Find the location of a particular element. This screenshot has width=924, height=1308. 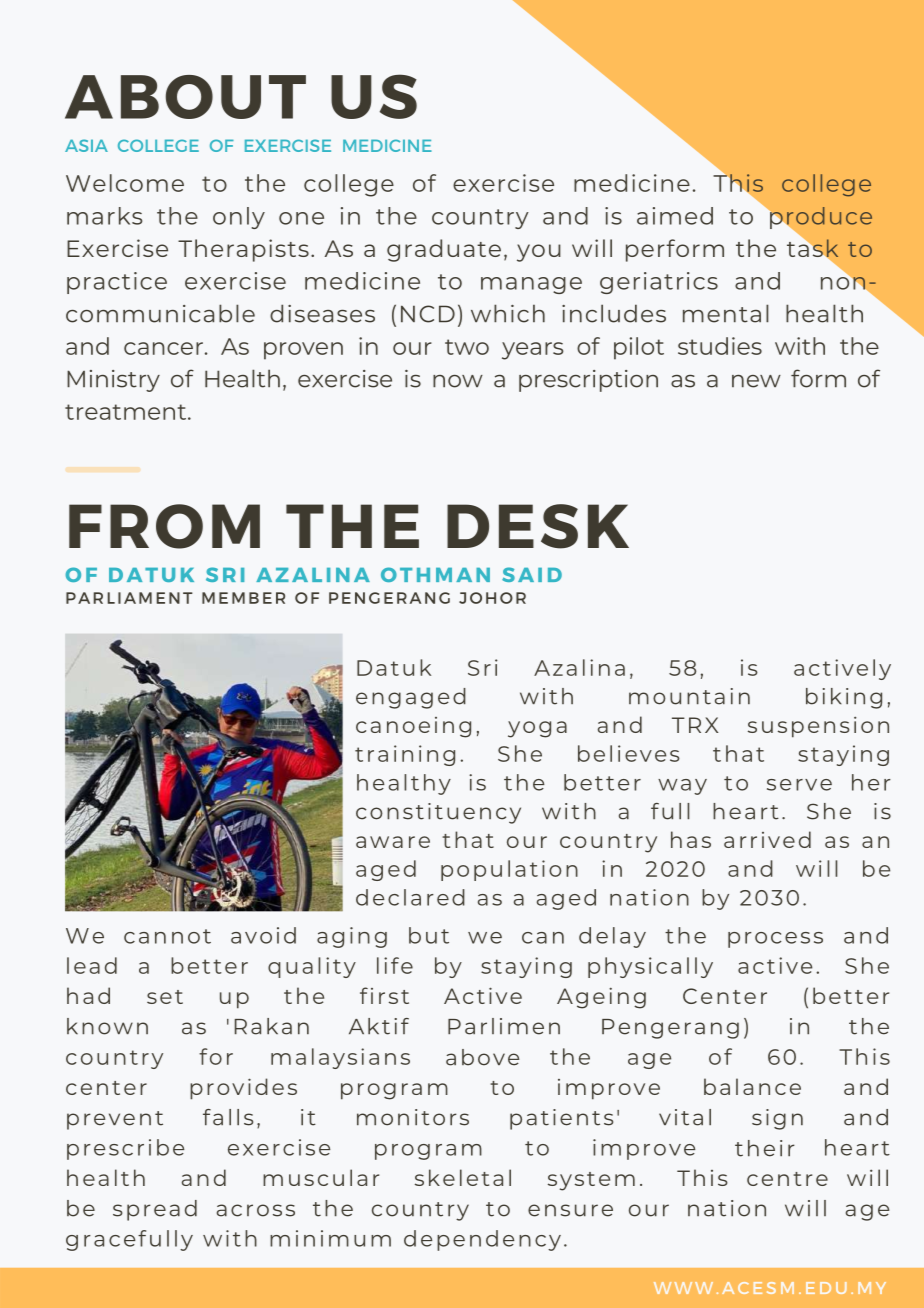

canoeing is located at coordinates (413, 727).
